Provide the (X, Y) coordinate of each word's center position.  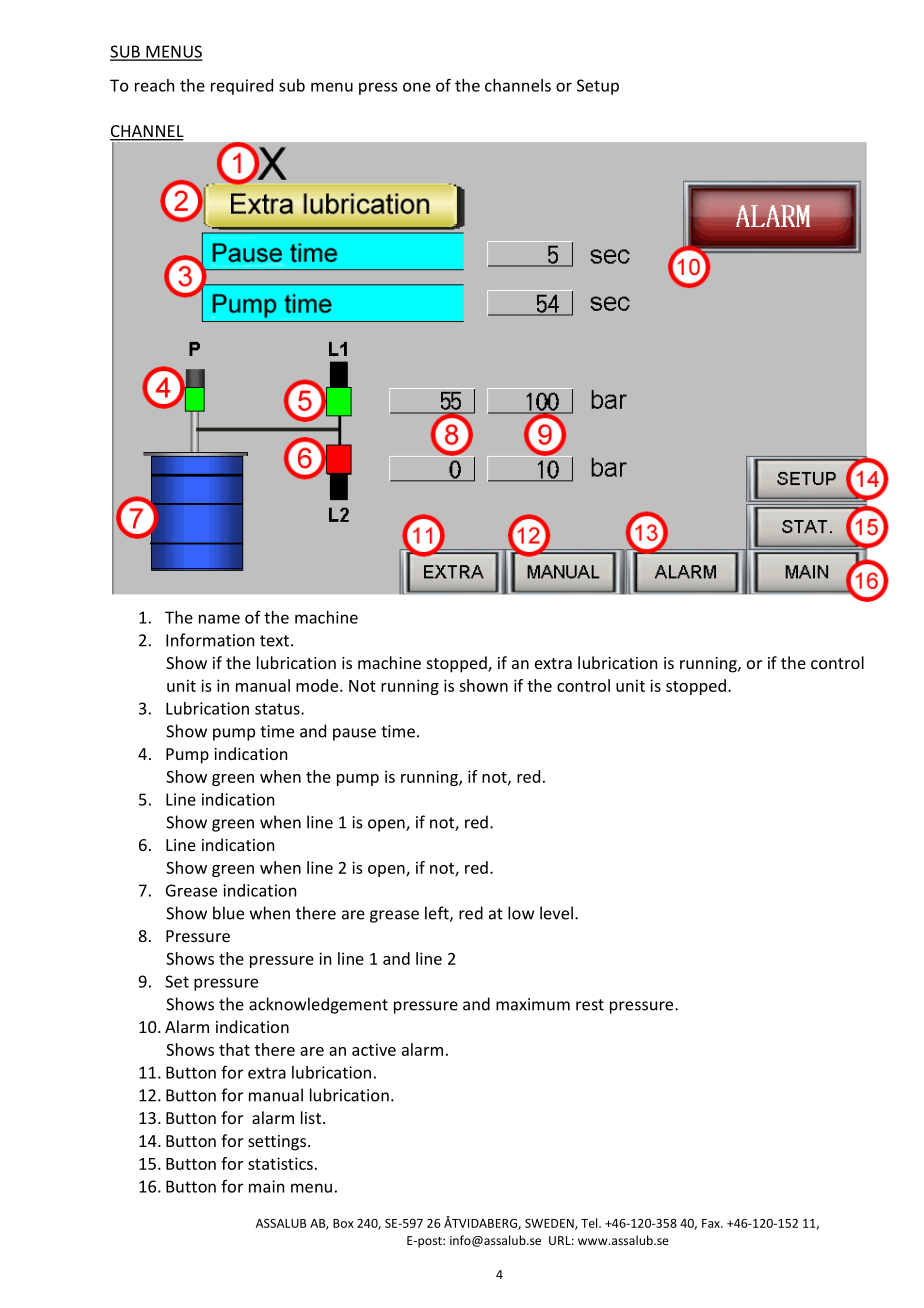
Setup (598, 87)
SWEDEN (550, 1224)
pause (354, 734)
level (556, 913)
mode (318, 685)
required (242, 87)
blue (228, 913)
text (274, 641)
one (417, 87)
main (266, 1186)
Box (343, 1223)
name (219, 619)
